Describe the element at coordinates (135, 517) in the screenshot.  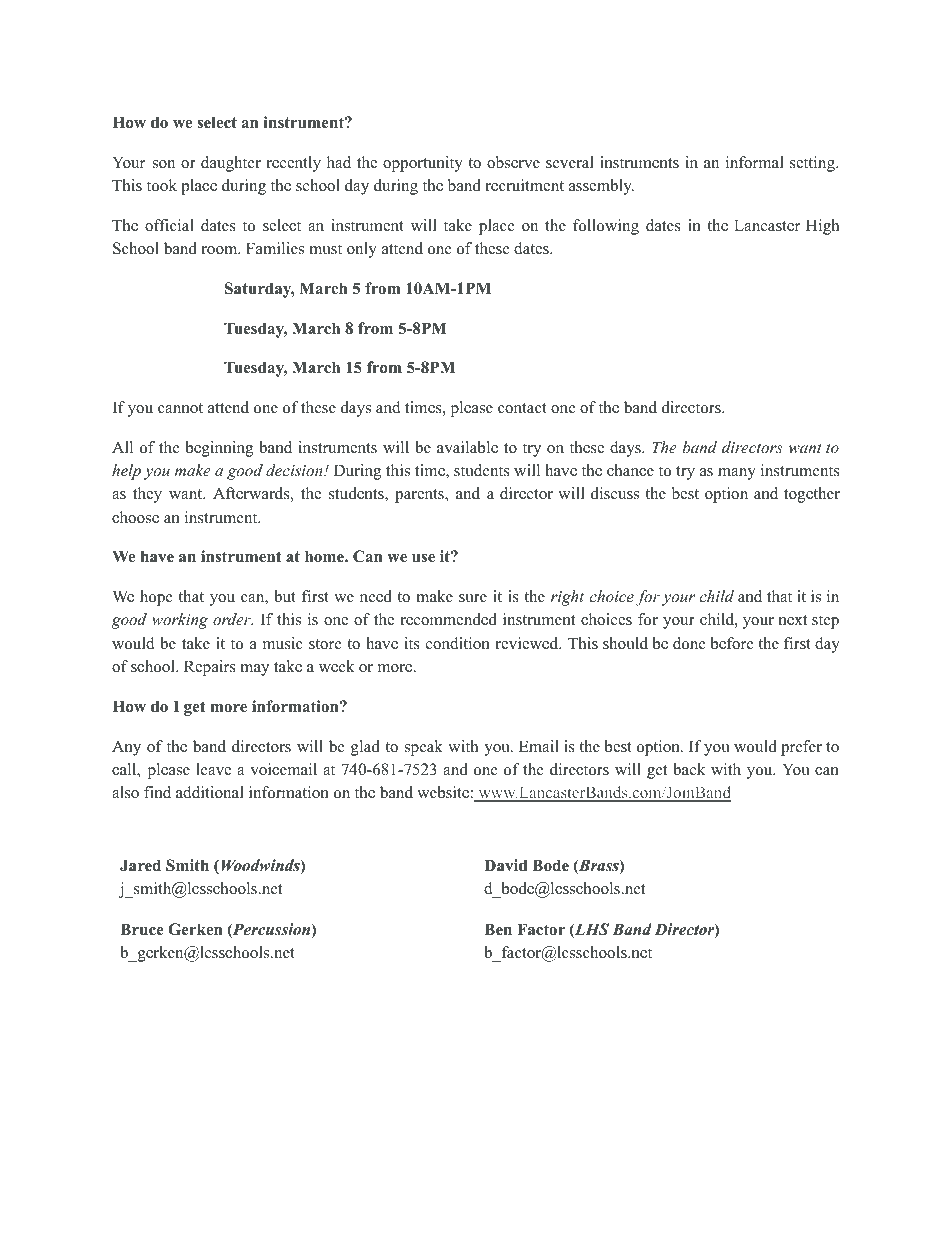
I see `choose` at that location.
